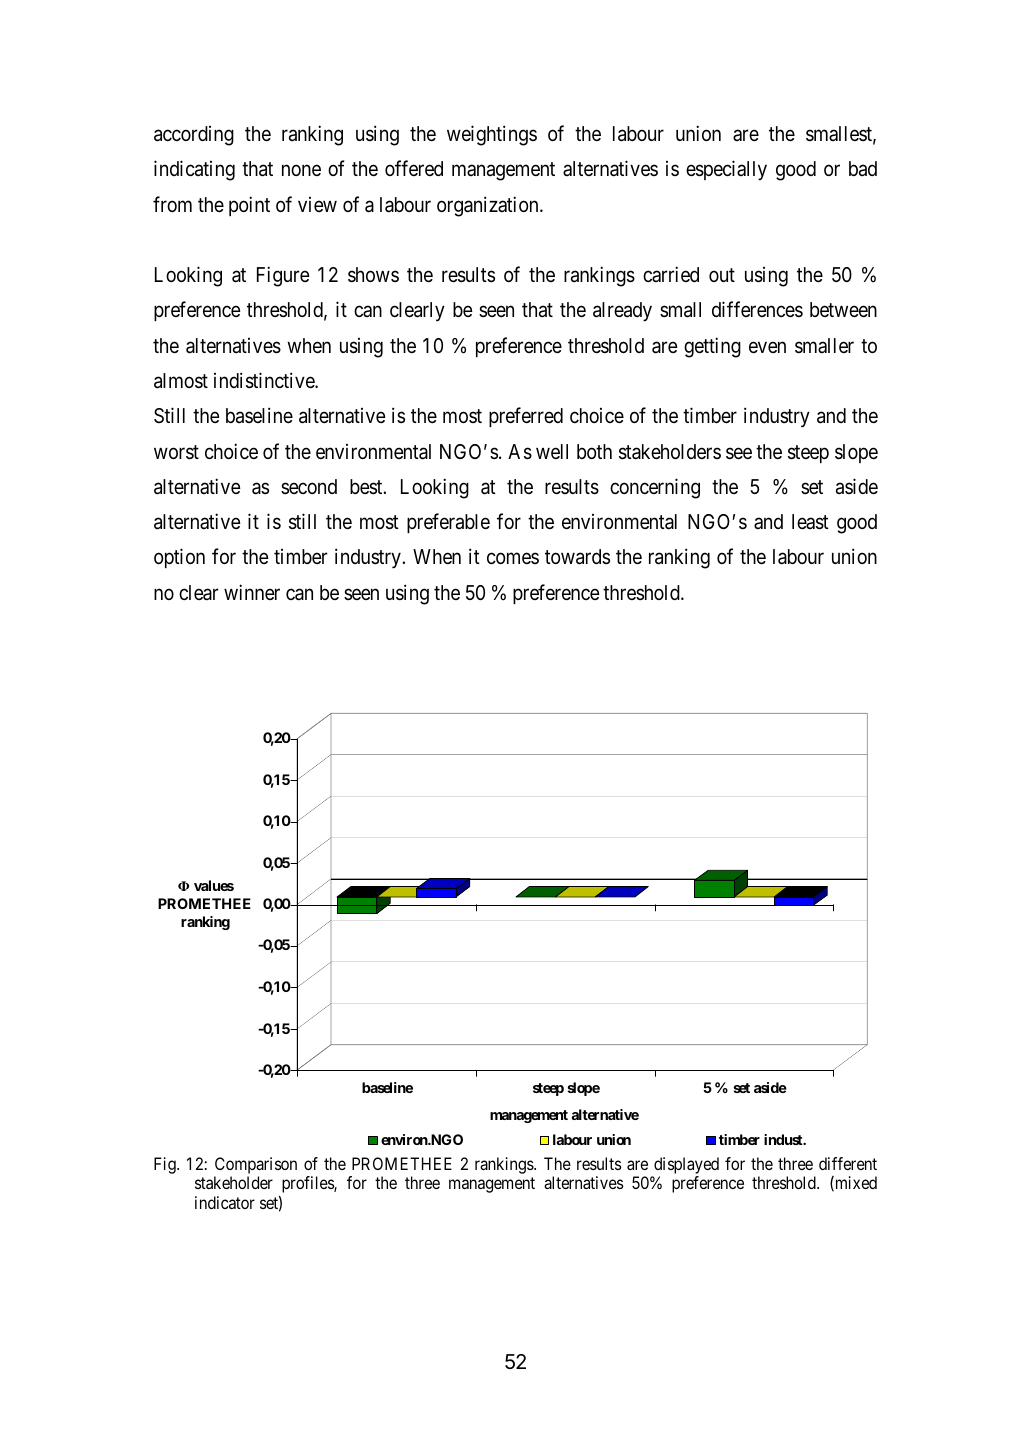 This image has height=1435, width=1015. What do you see at coordinates (848, 1163) in the image?
I see `different` at bounding box center [848, 1163].
